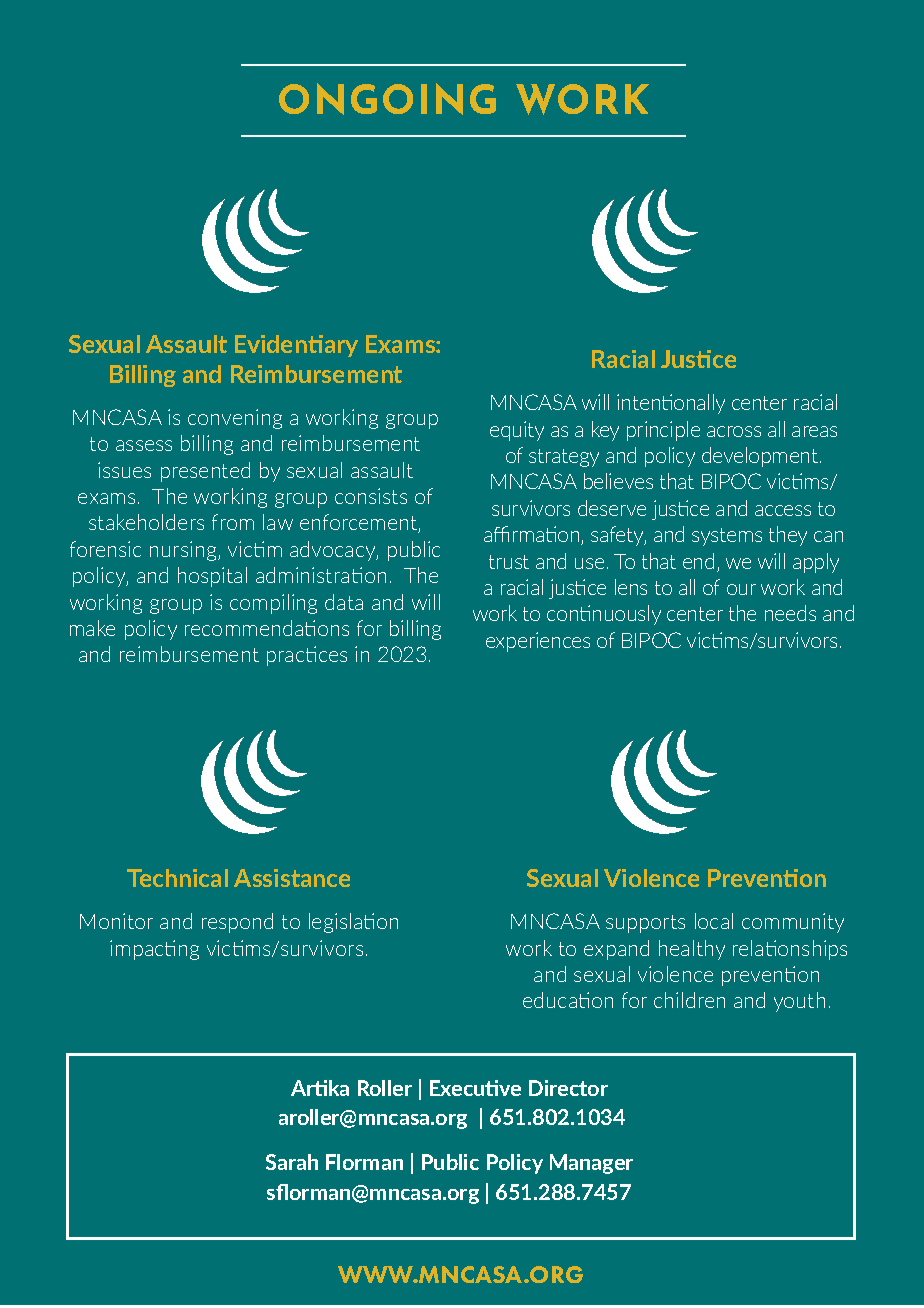  Describe the element at coordinates (790, 613) in the document. I see `needs` at that location.
